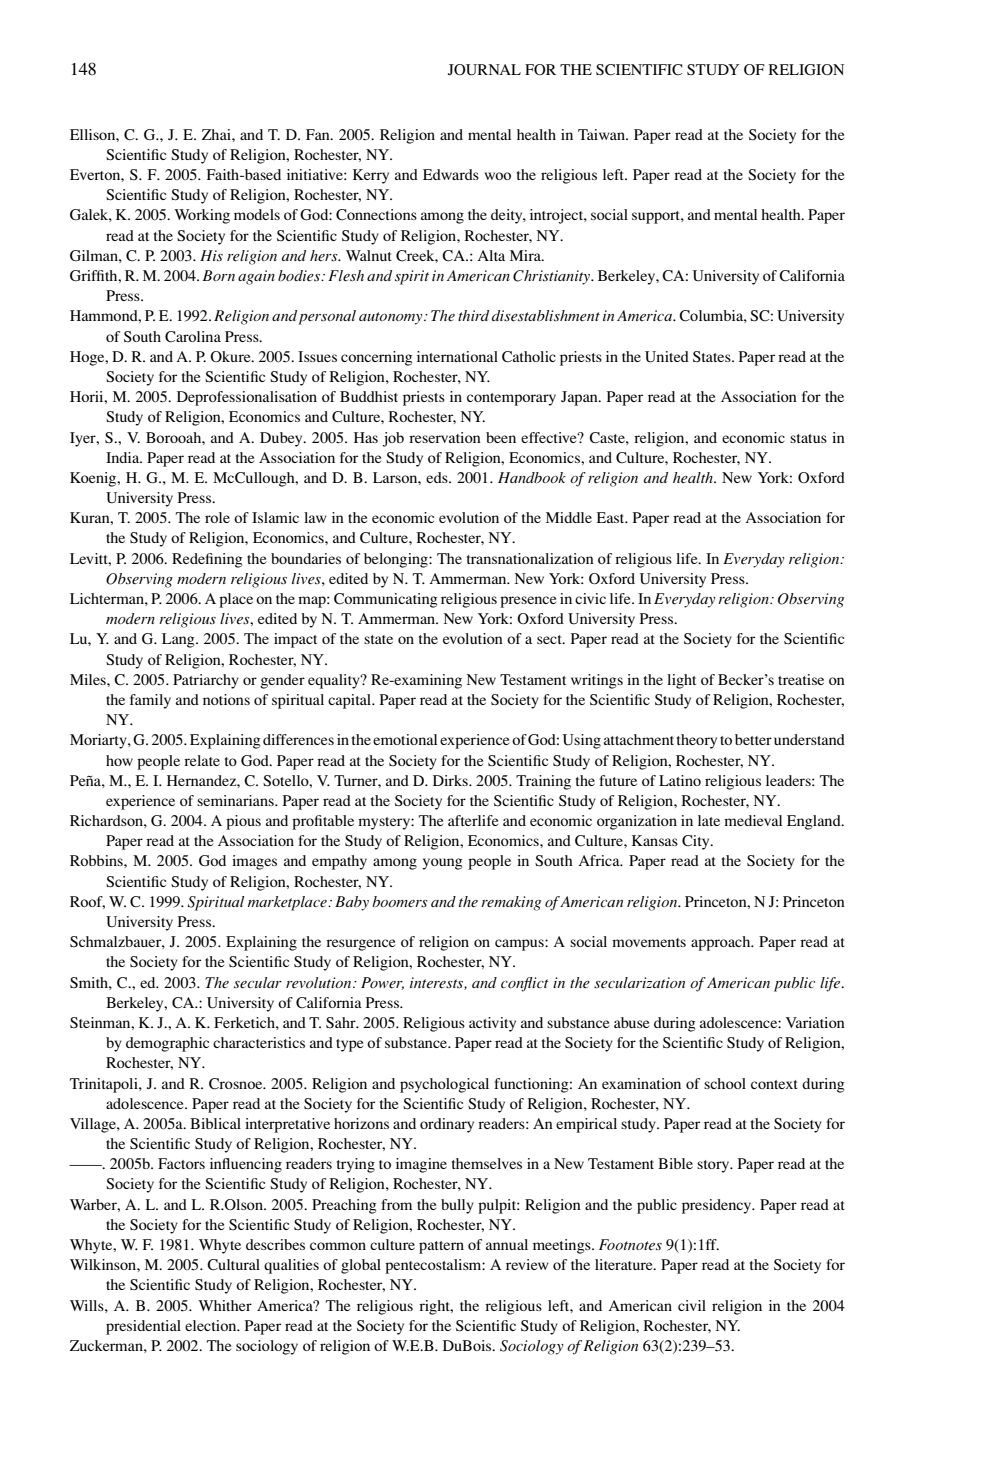  I want to click on role, so click(217, 517).
